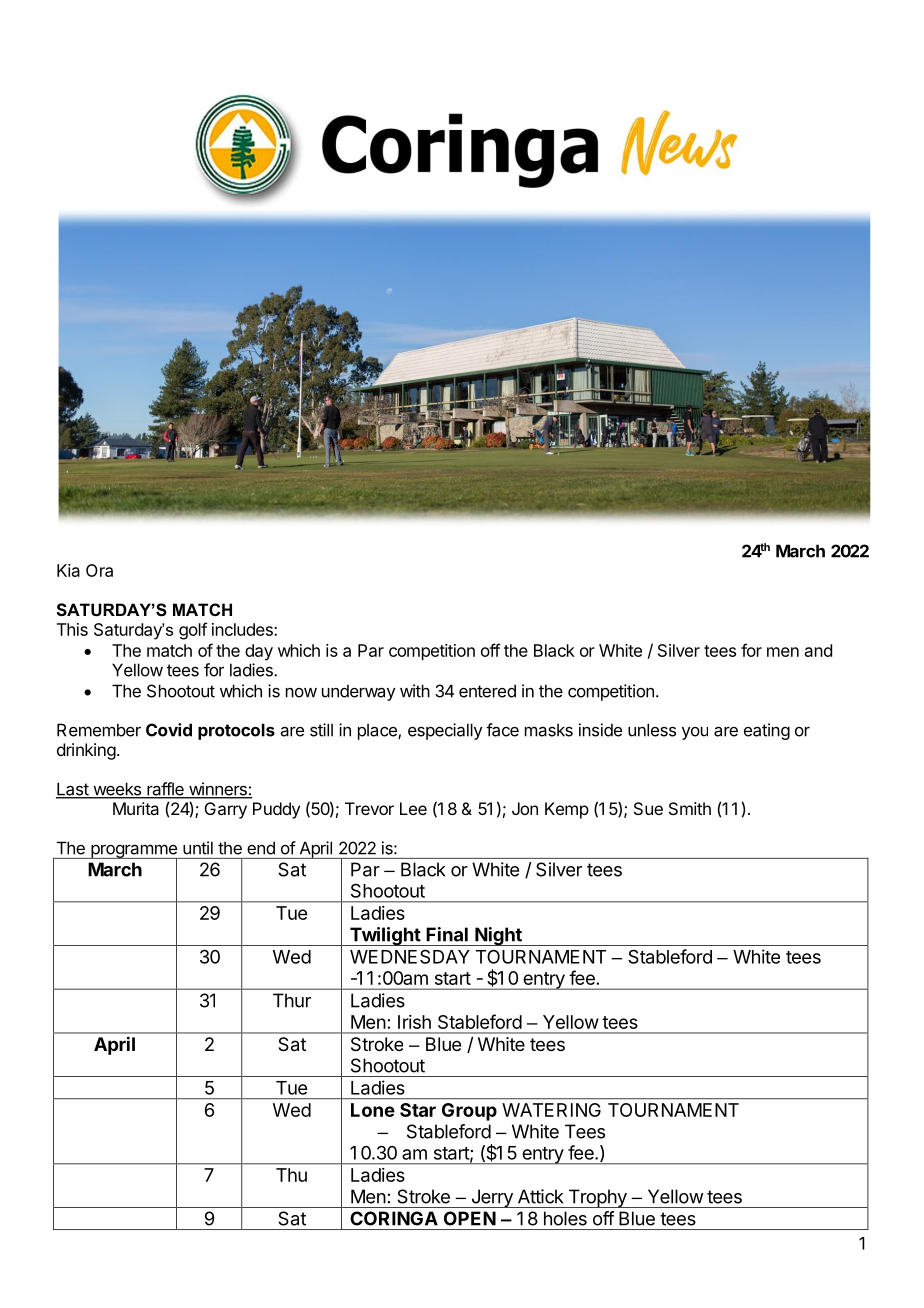  Describe the element at coordinates (99, 570) in the page. I see `Ora` at that location.
